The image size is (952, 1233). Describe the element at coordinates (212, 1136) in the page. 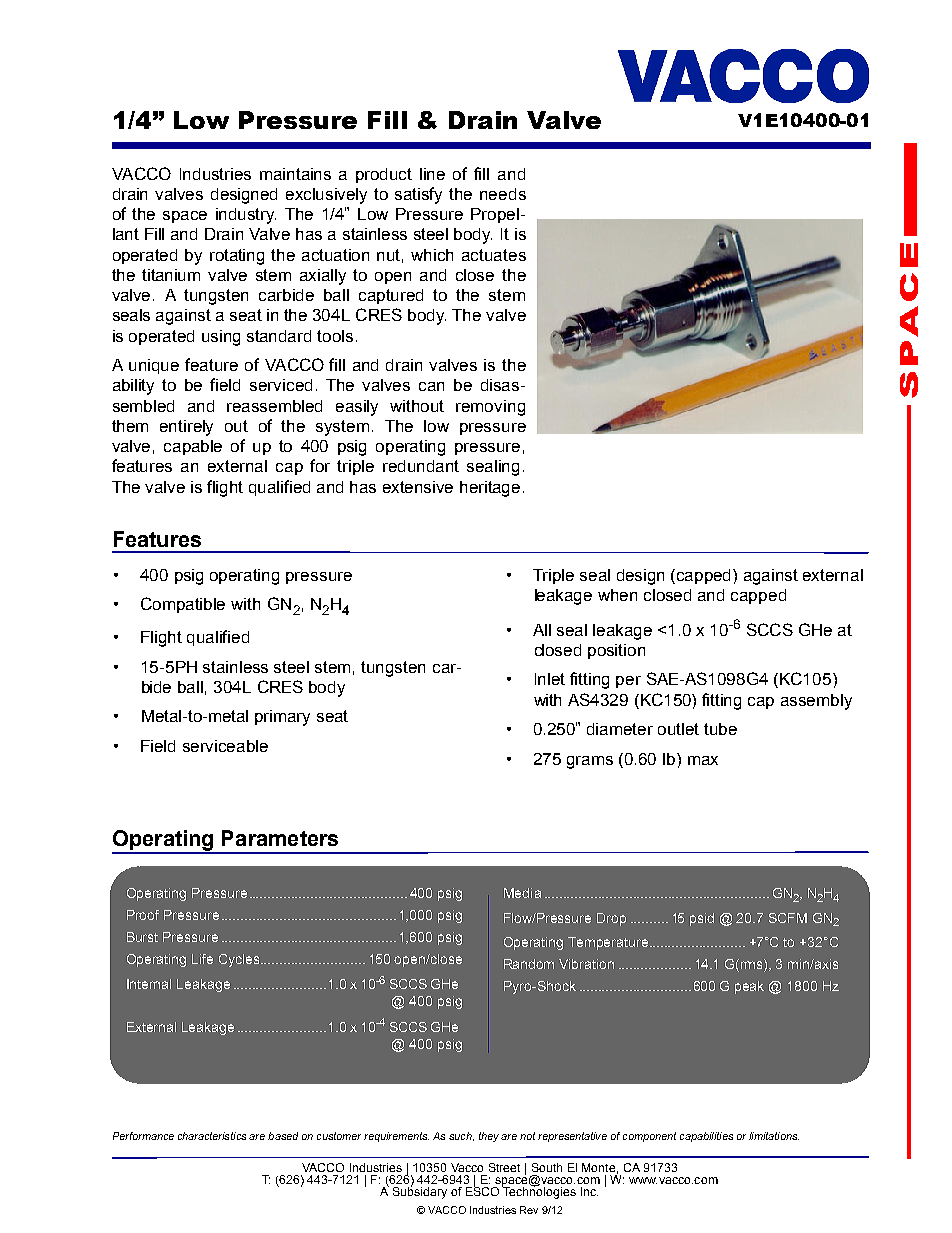

I see `characteristics` at that location.
